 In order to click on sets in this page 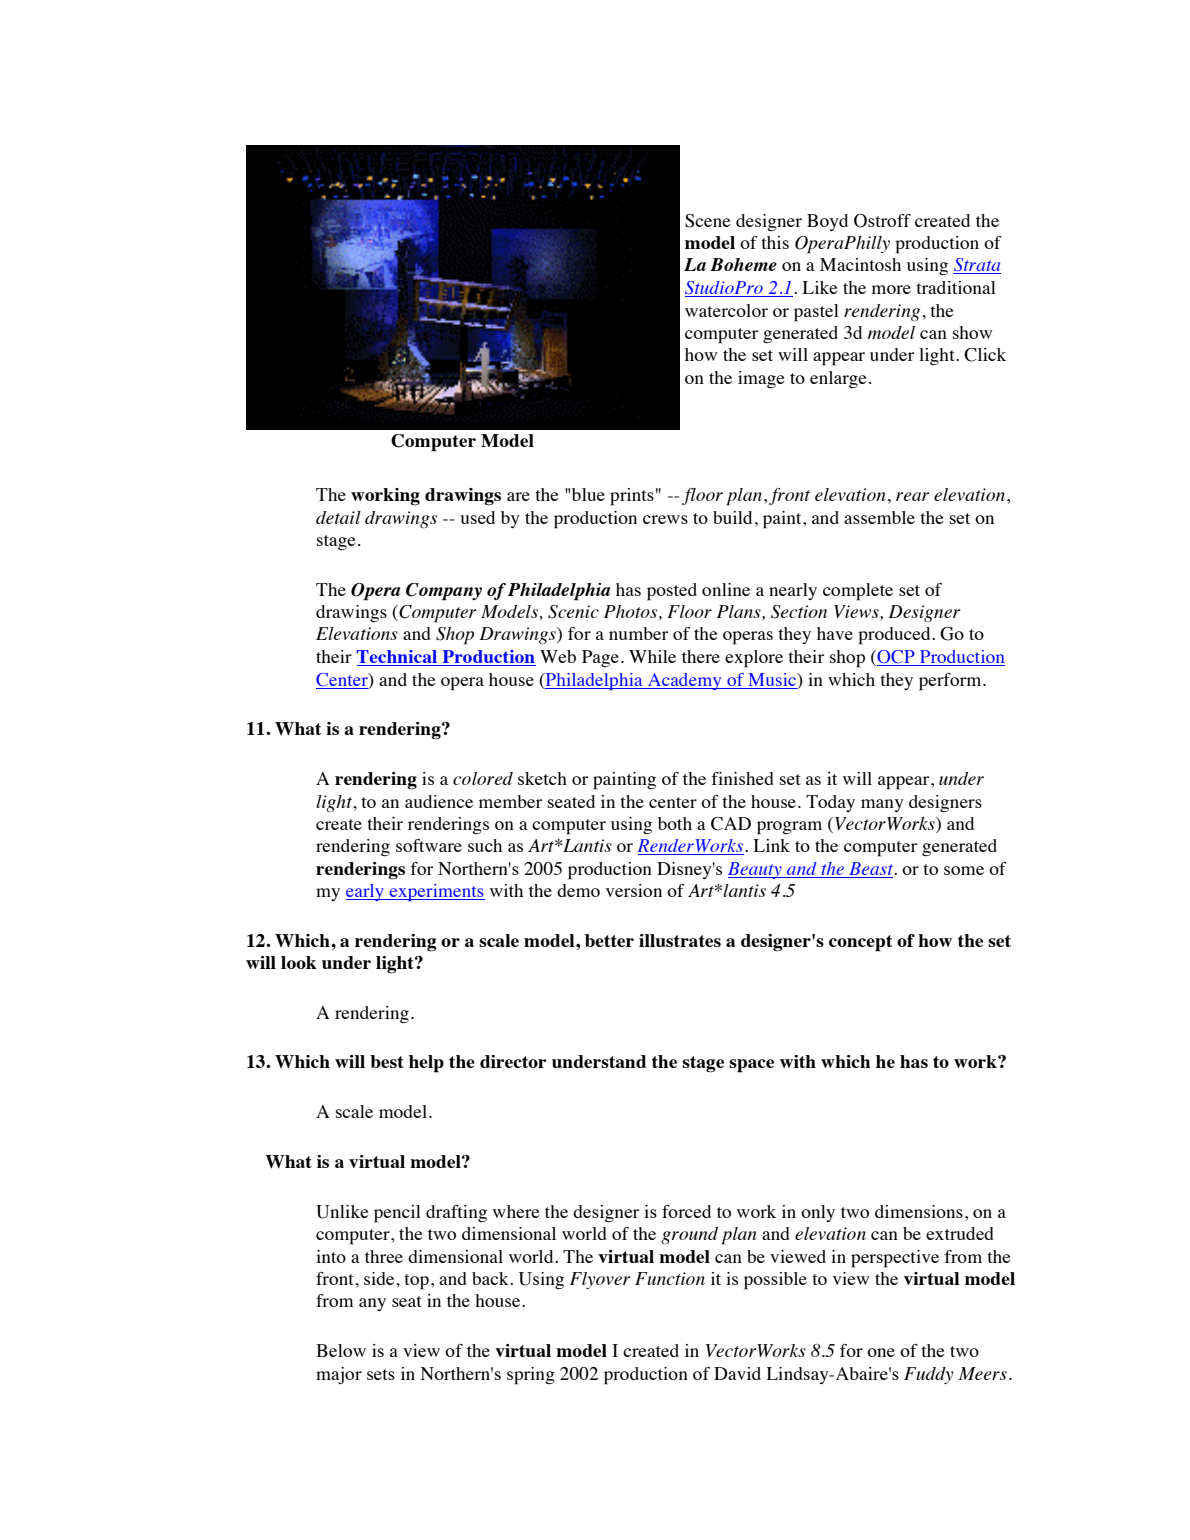, I will do `click(381, 1374)`.
